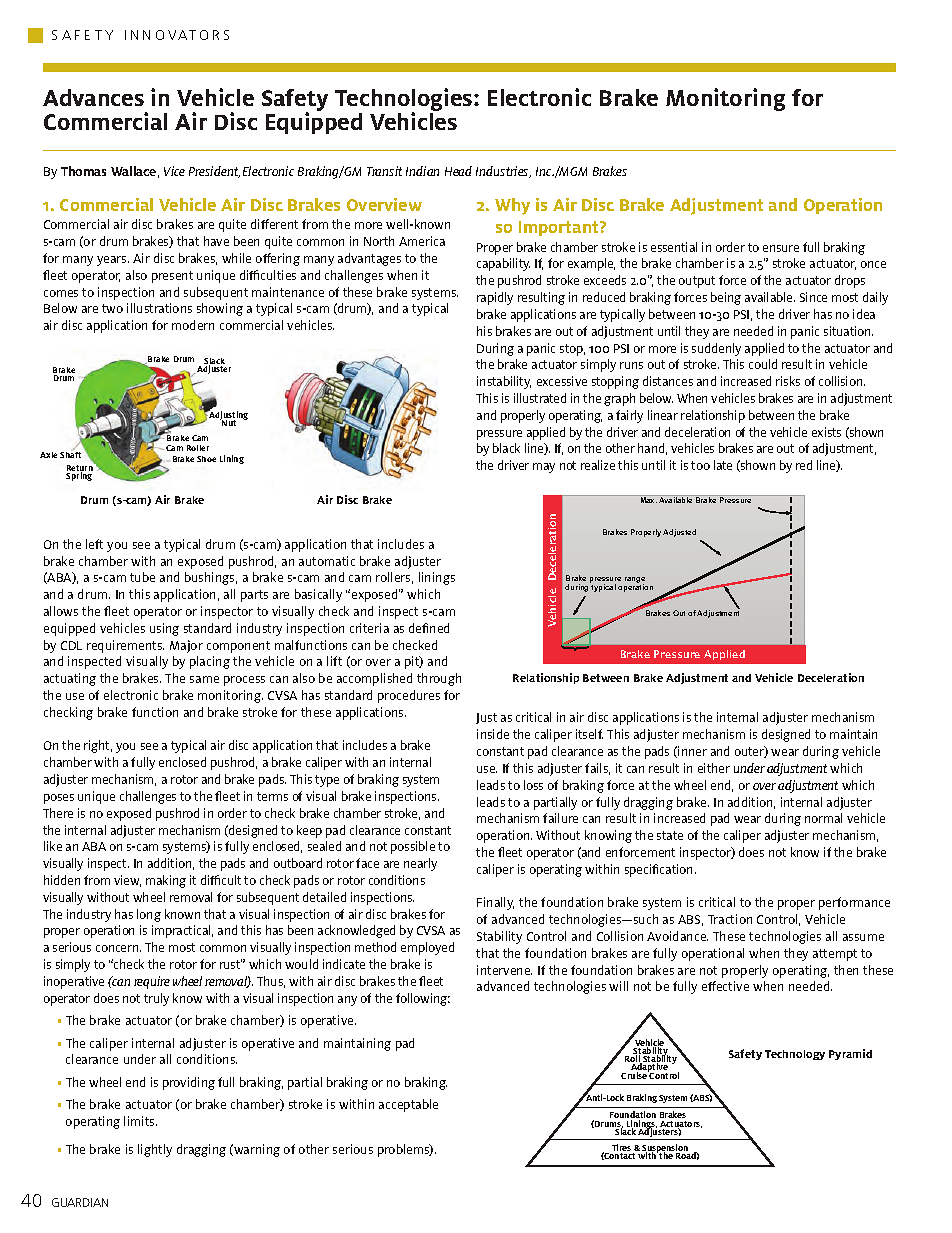 This screenshot has height=1233, width=952. Describe the element at coordinates (781, 248) in the screenshot. I see `ensure` at that location.
